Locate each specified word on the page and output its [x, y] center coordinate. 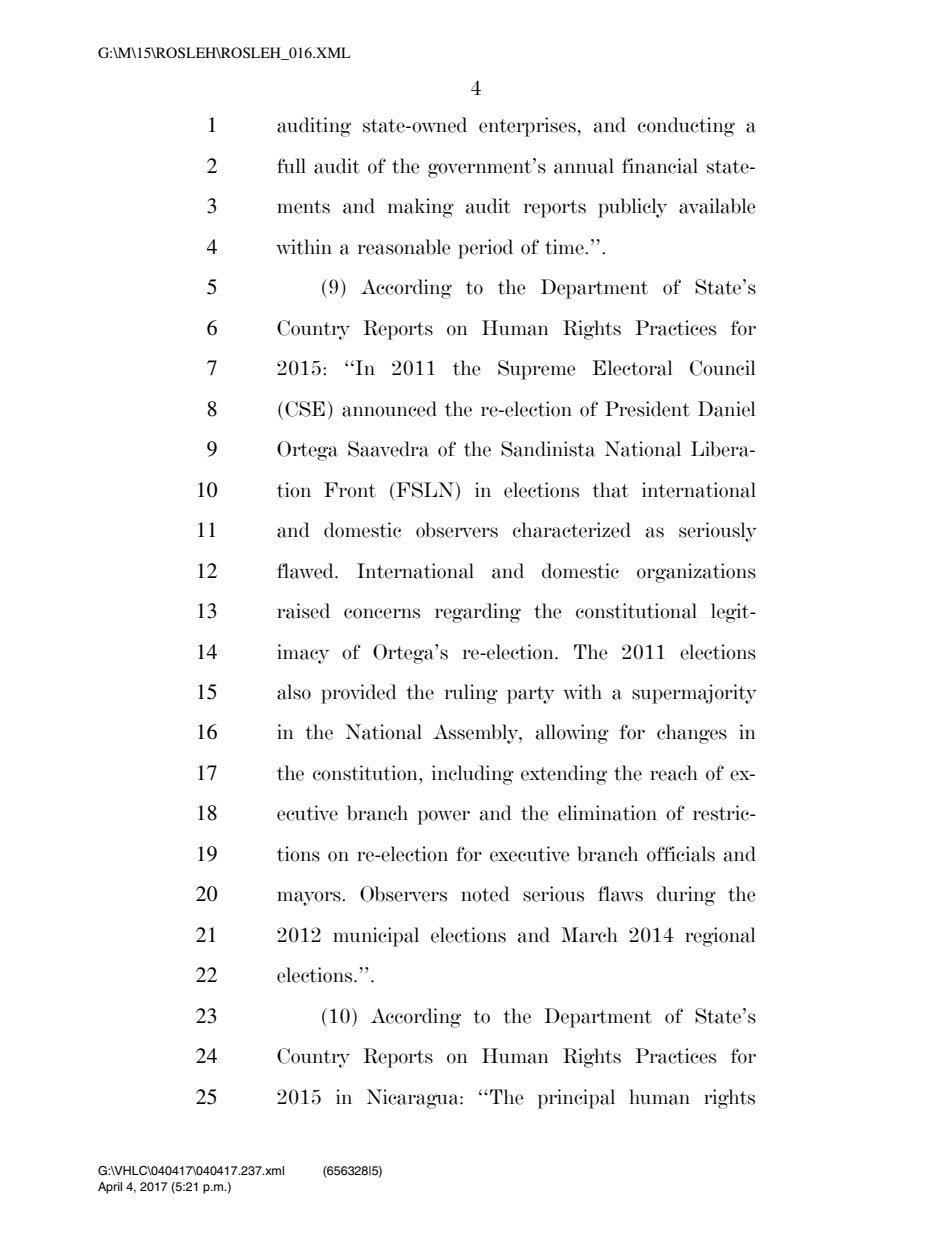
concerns [382, 613]
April [110, 1188]
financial [660, 166]
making [421, 208]
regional [720, 937]
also [294, 692]
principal [576, 1099]
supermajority [694, 694]
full [291, 165]
